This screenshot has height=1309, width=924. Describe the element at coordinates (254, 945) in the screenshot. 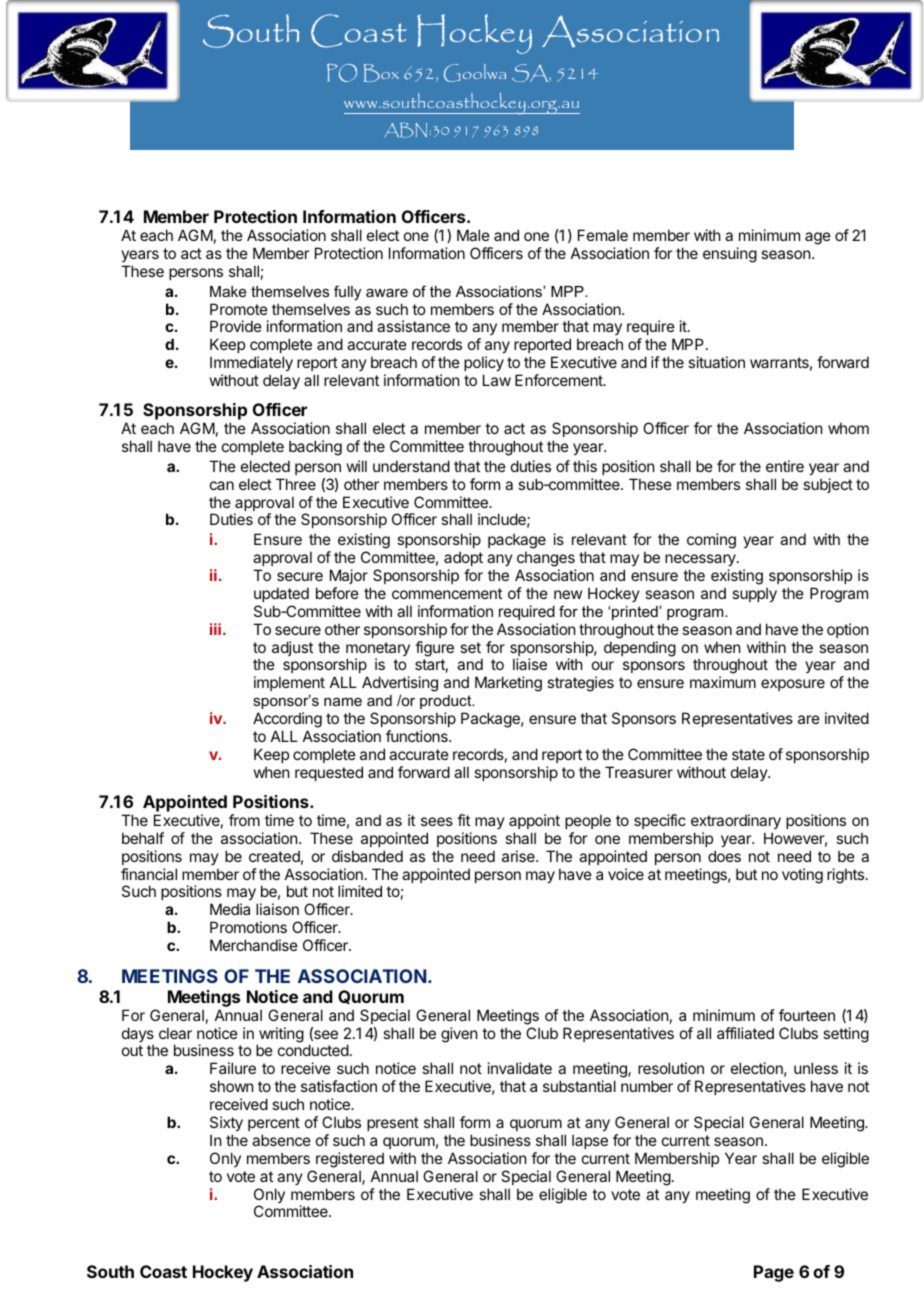

I see `Merchandise` at that location.
